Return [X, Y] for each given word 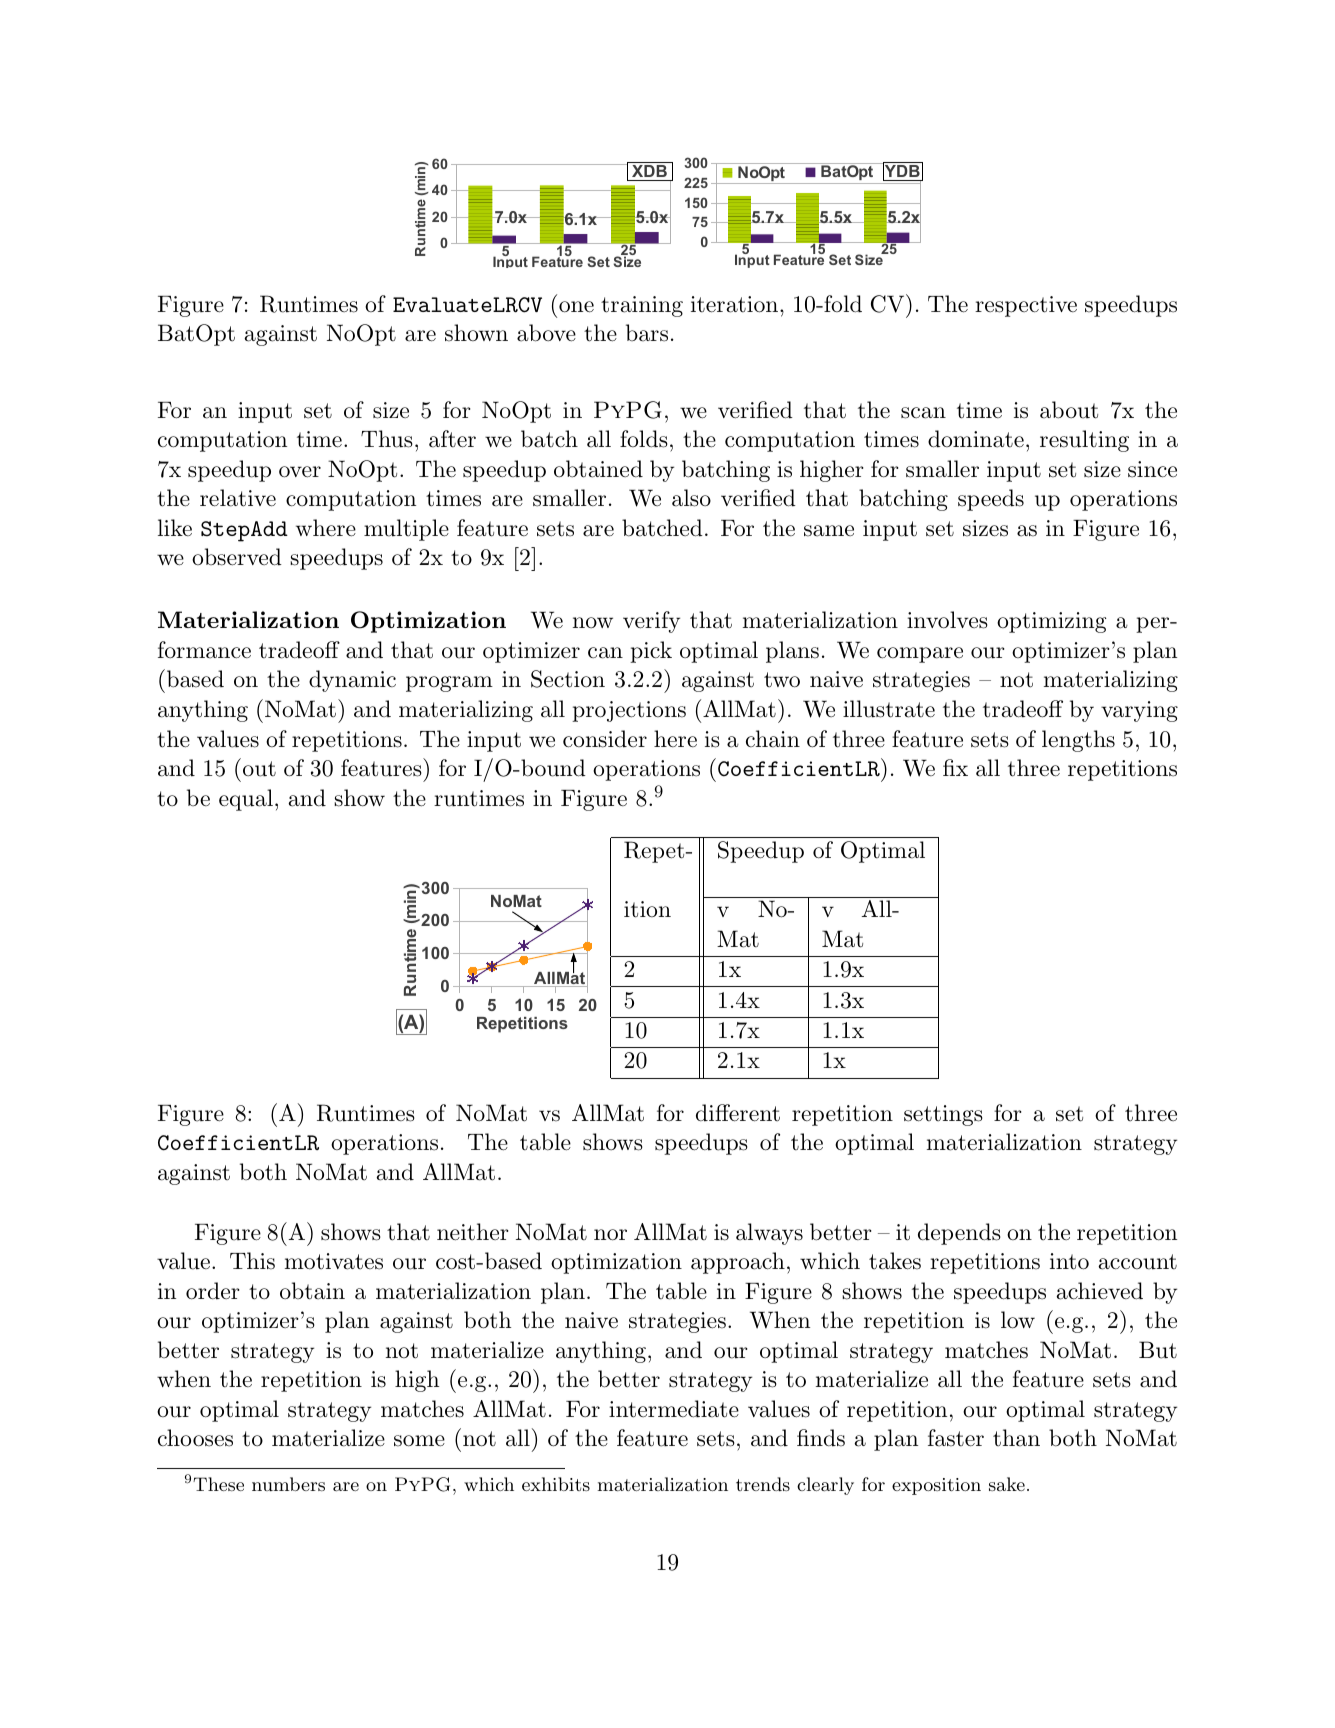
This [252, 1261]
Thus [387, 439]
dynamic [352, 681]
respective [1026, 306]
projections [629, 711]
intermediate [674, 1409]
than [1016, 1438]
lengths [1078, 741]
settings [943, 1115]
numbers [288, 1484]
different [738, 1113]
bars [647, 333]
